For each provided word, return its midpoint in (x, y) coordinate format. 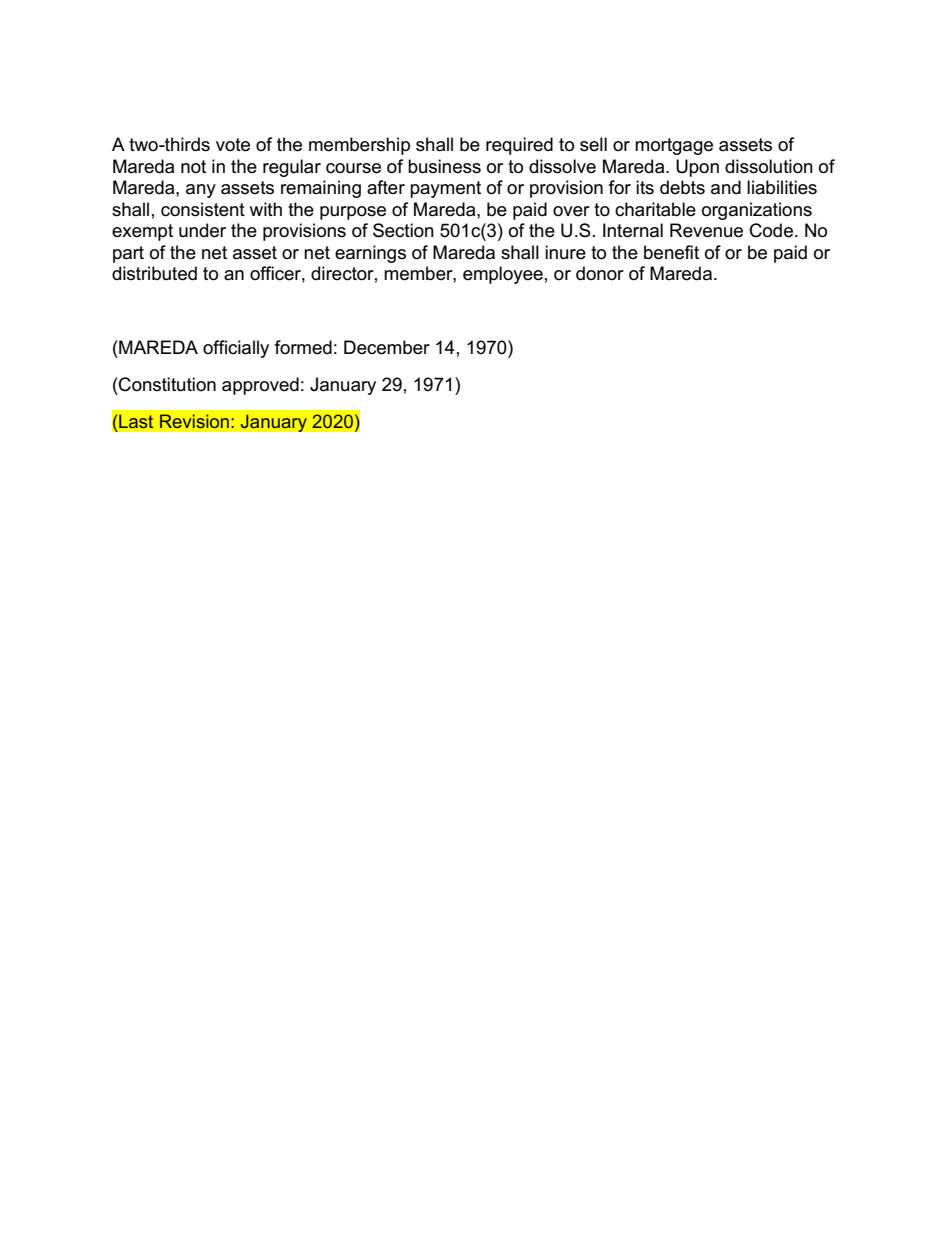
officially (236, 349)
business (444, 166)
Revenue (706, 230)
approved (260, 386)
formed (303, 347)
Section (403, 230)
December (387, 347)
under (202, 230)
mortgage (674, 146)
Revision (194, 421)
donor (600, 273)
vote (233, 145)
